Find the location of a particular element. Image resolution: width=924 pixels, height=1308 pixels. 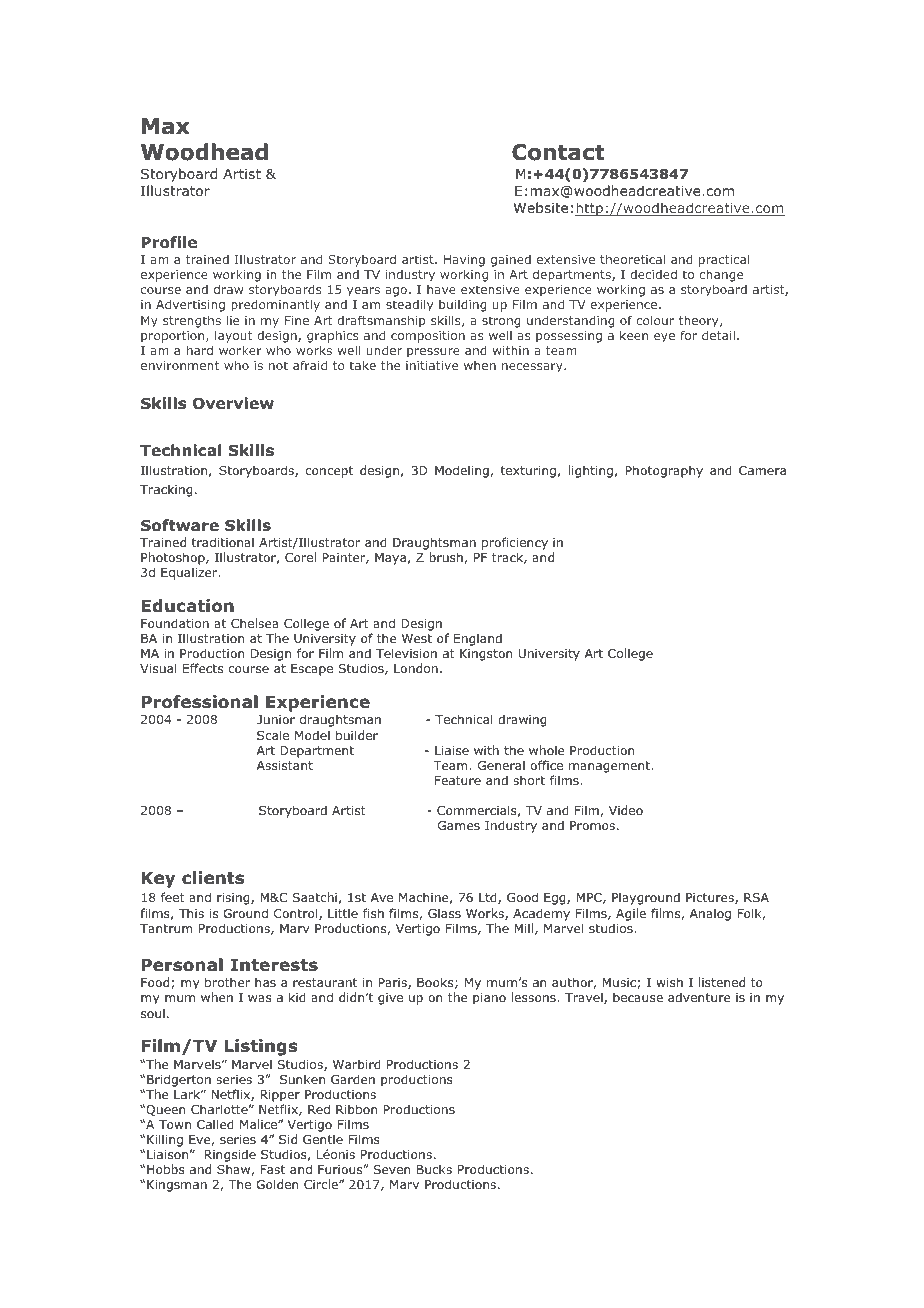

Photography is located at coordinates (664, 471).
